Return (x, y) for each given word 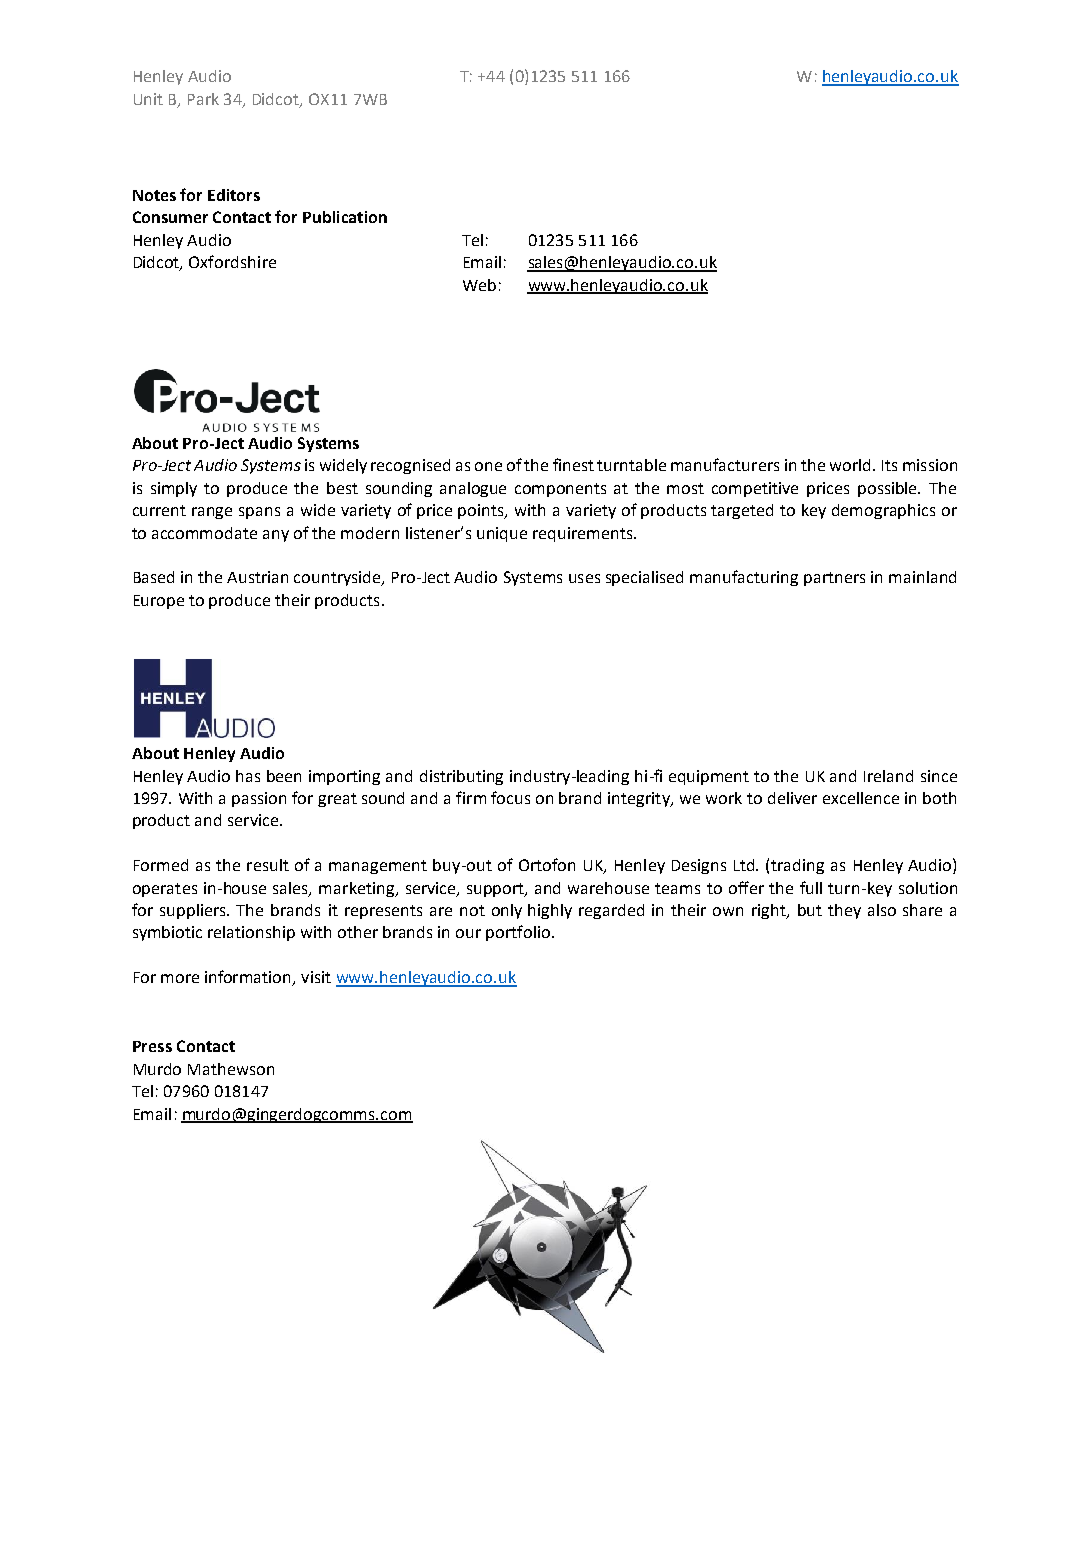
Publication (345, 217)
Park (203, 99)
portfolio (518, 933)
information (249, 978)
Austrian (257, 577)
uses (584, 578)
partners (834, 579)
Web (479, 285)
